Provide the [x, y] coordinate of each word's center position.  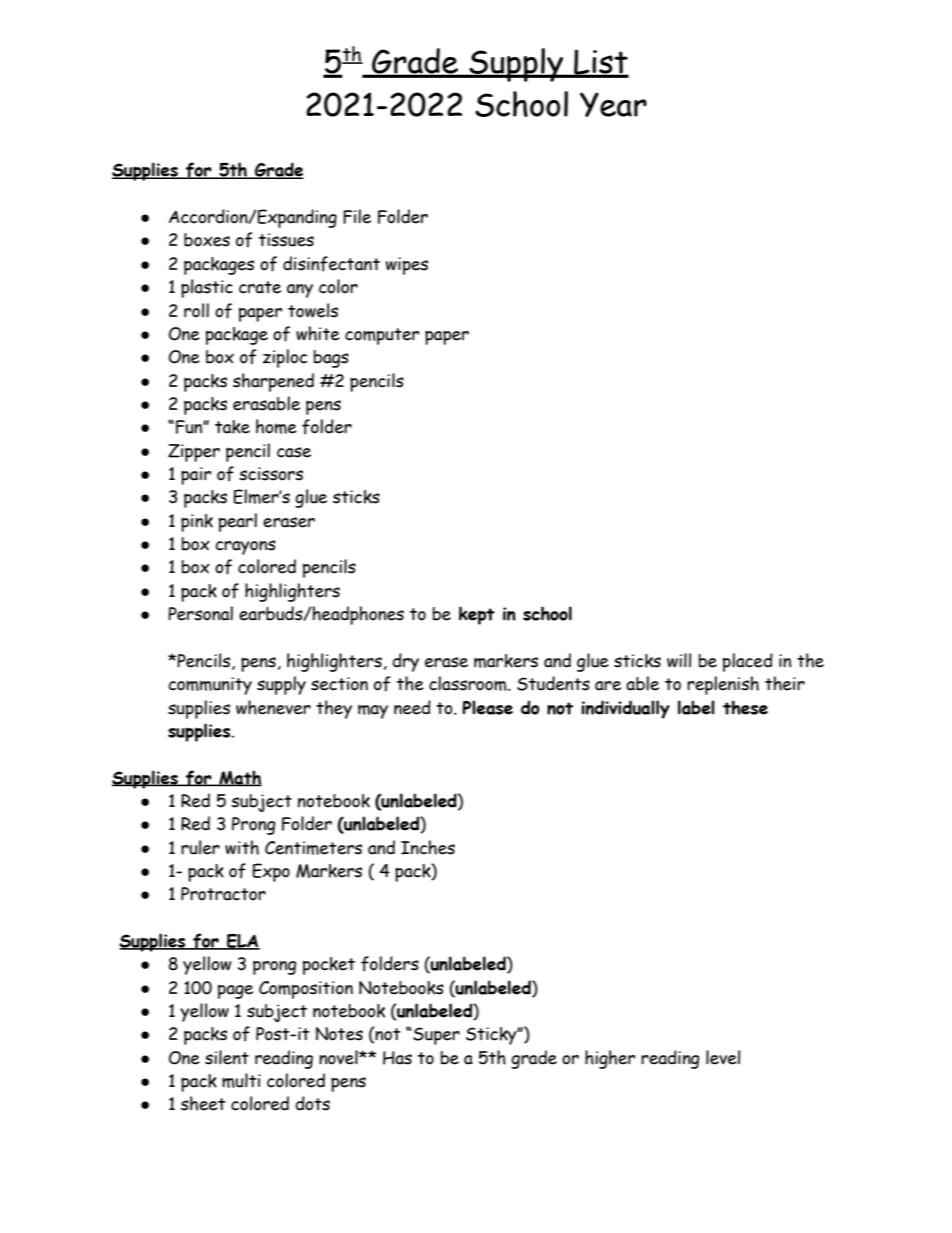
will [679, 660]
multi [241, 1080]
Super [435, 1036]
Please [487, 707]
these [745, 707]
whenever [273, 707]
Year [613, 104]
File [357, 216]
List [600, 63]
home [276, 426]
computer [382, 336]
